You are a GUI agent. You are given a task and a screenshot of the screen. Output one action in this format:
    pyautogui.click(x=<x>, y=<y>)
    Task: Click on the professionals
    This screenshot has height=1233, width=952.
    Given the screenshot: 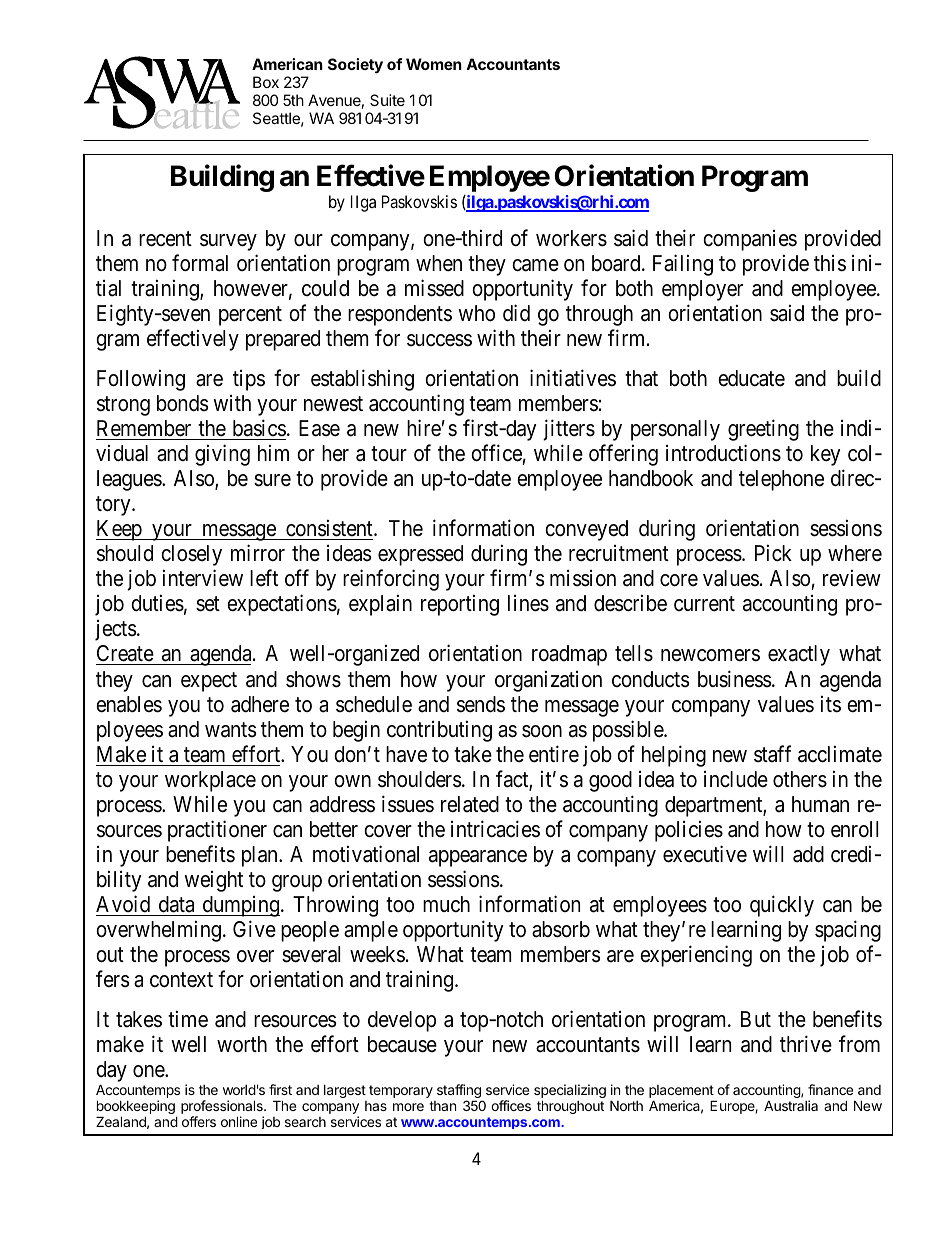 What is the action you would take?
    pyautogui.click(x=223, y=1108)
